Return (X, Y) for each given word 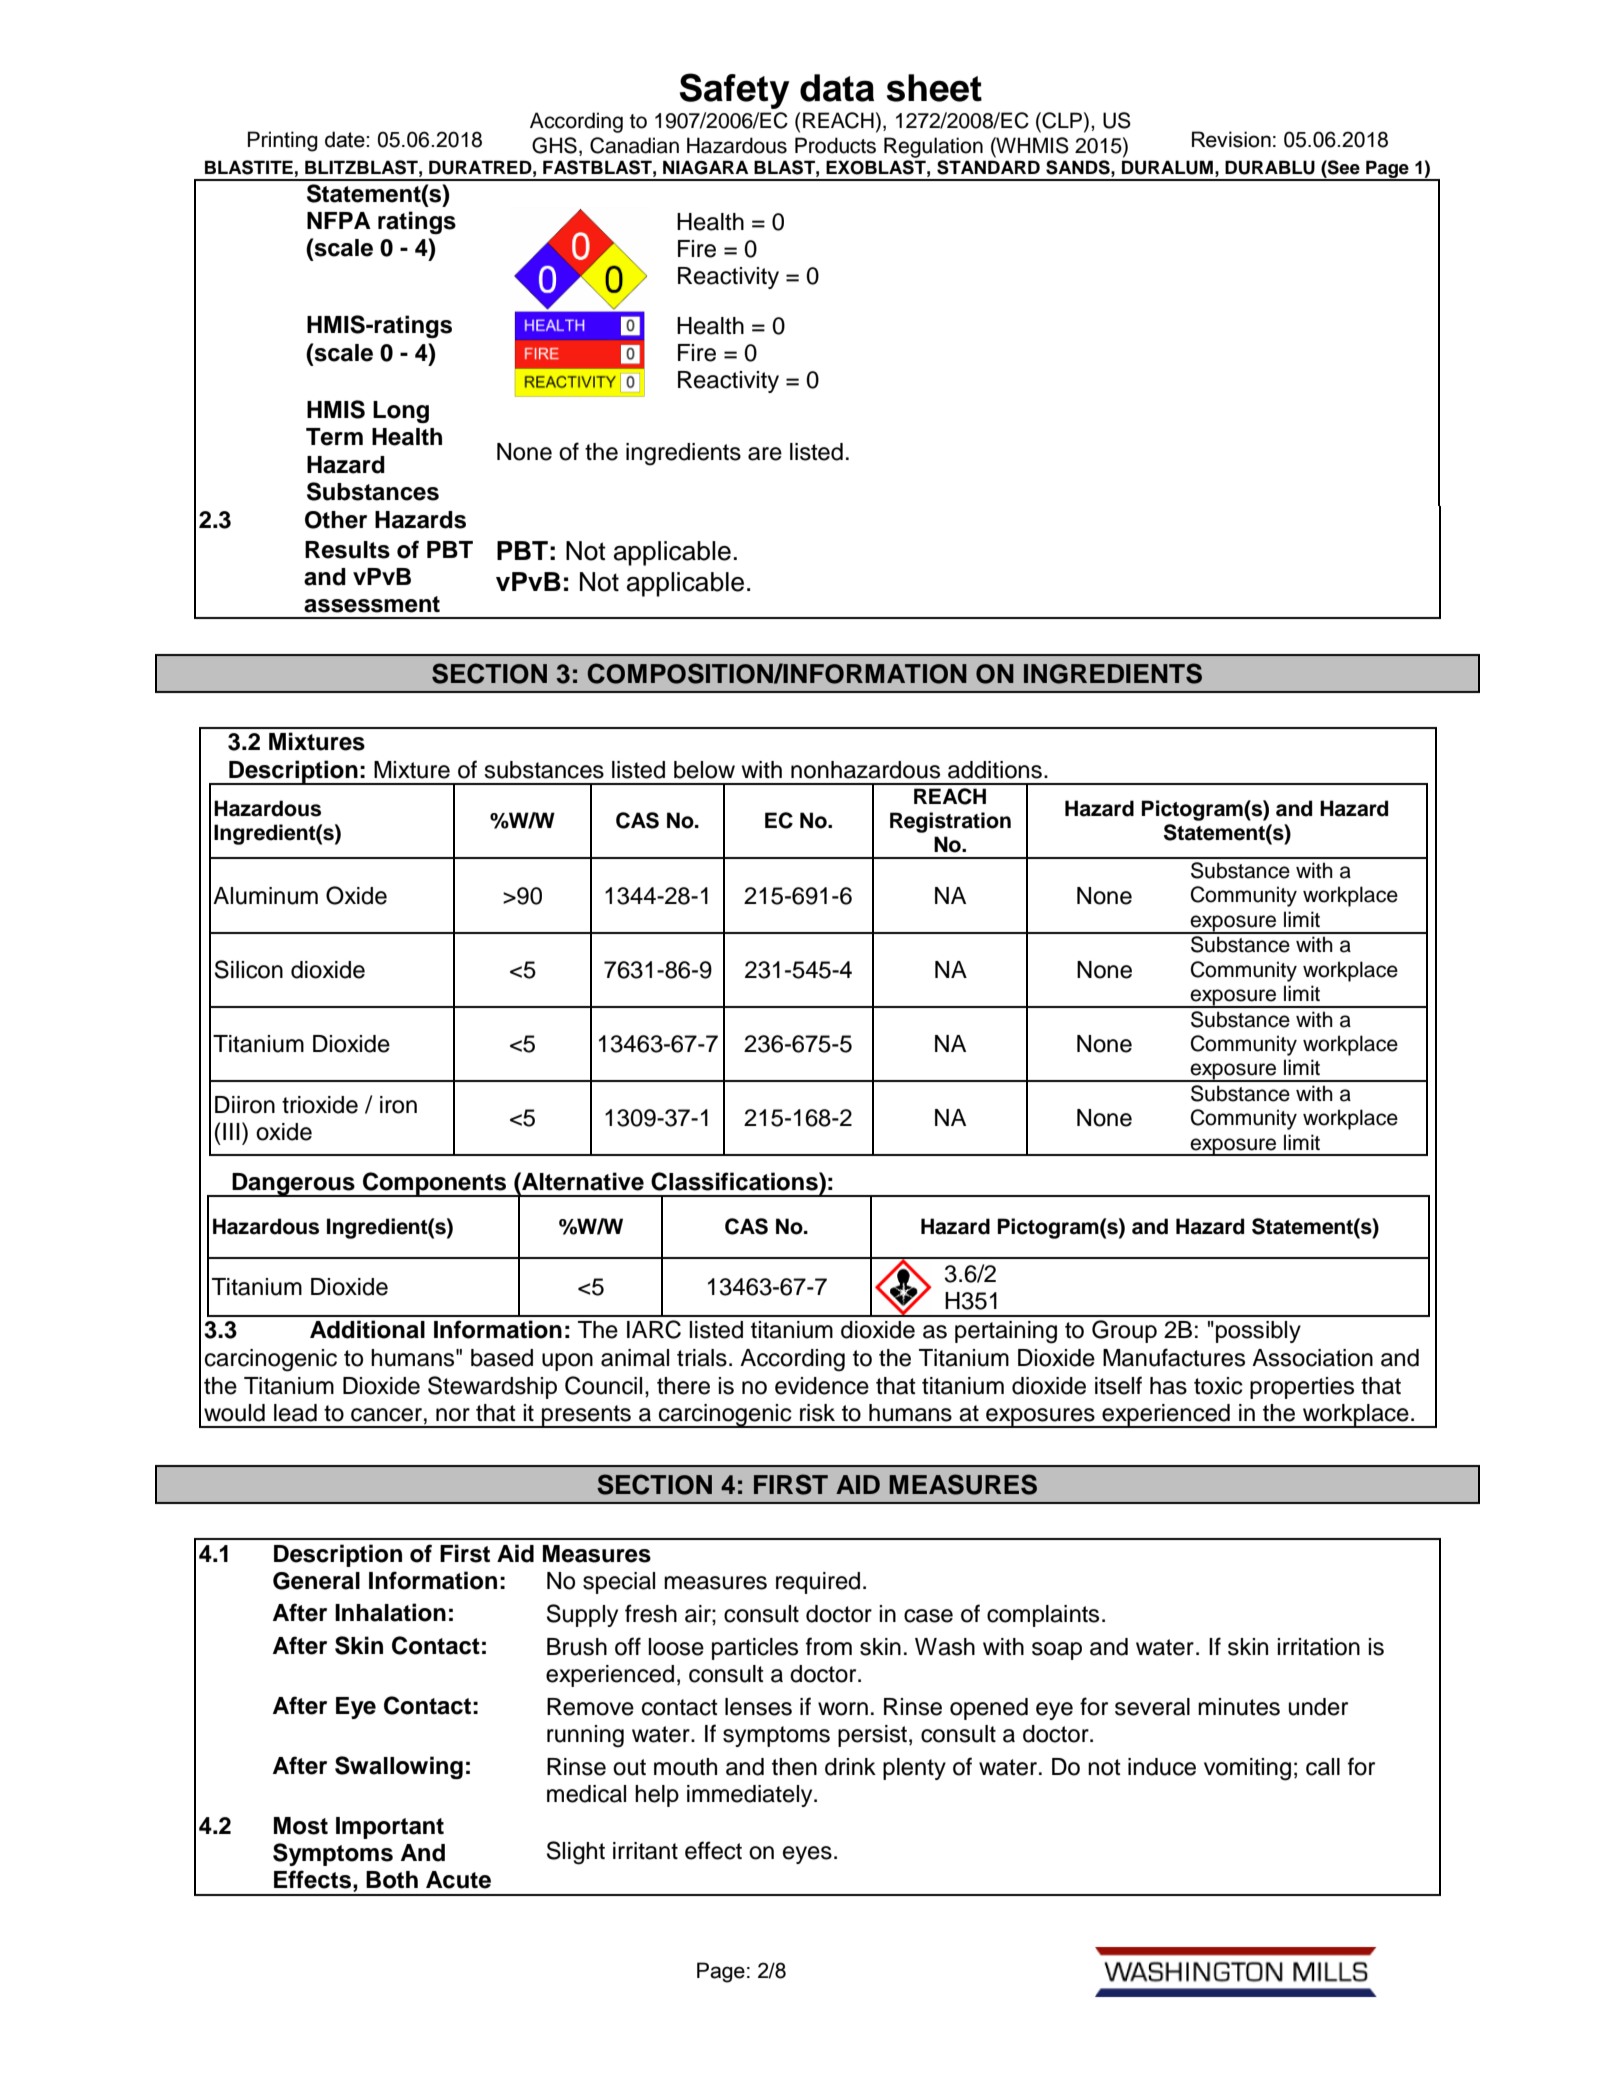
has (1168, 1386)
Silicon (249, 969)
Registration (950, 822)
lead (295, 1413)
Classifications (735, 1181)
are (765, 454)
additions (995, 770)
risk (817, 1413)
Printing (283, 141)
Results (347, 550)
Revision (1231, 139)
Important (390, 1828)
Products (835, 145)
